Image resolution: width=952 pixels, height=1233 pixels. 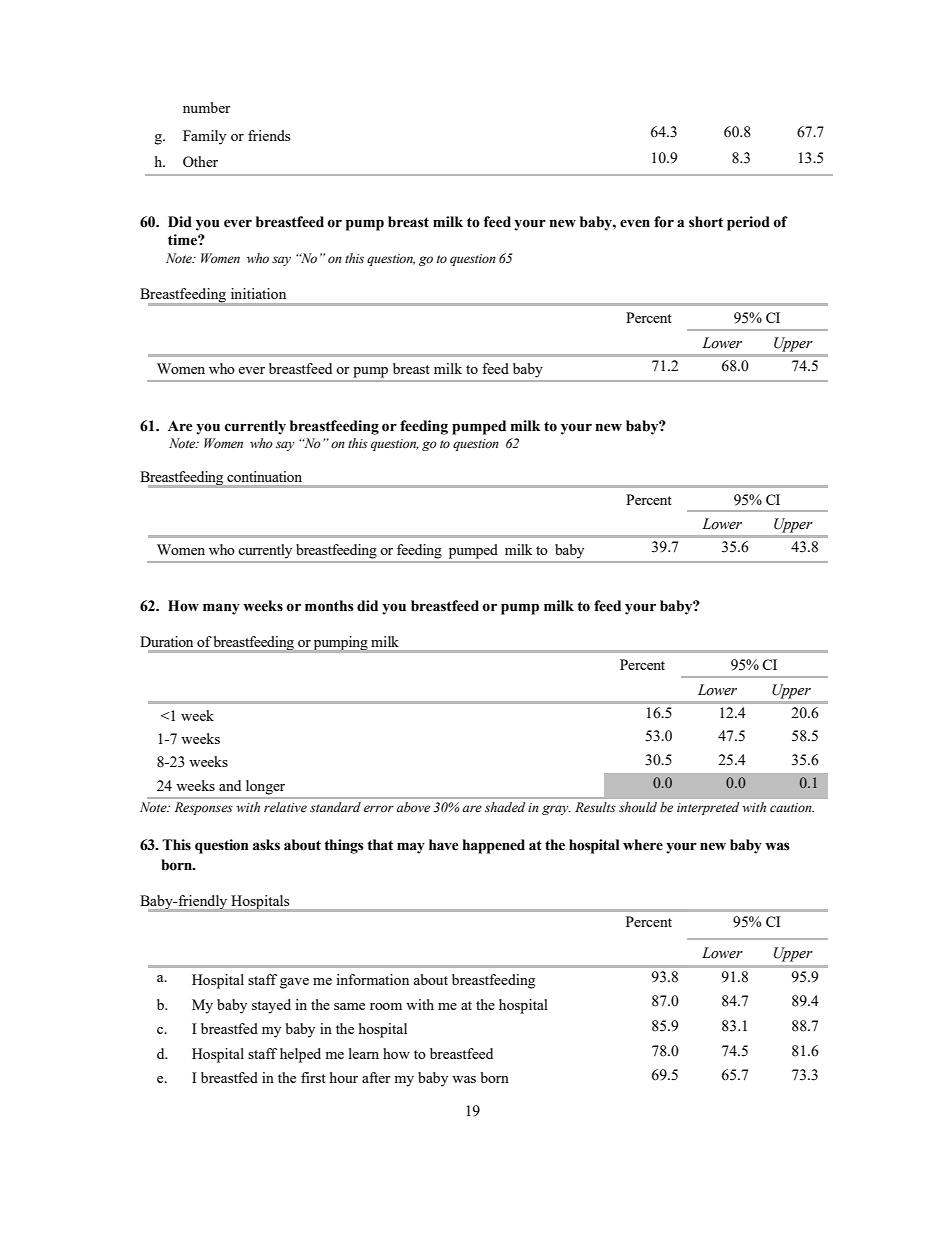 What do you see at coordinates (269, 135) in the document?
I see `friends` at bounding box center [269, 135].
